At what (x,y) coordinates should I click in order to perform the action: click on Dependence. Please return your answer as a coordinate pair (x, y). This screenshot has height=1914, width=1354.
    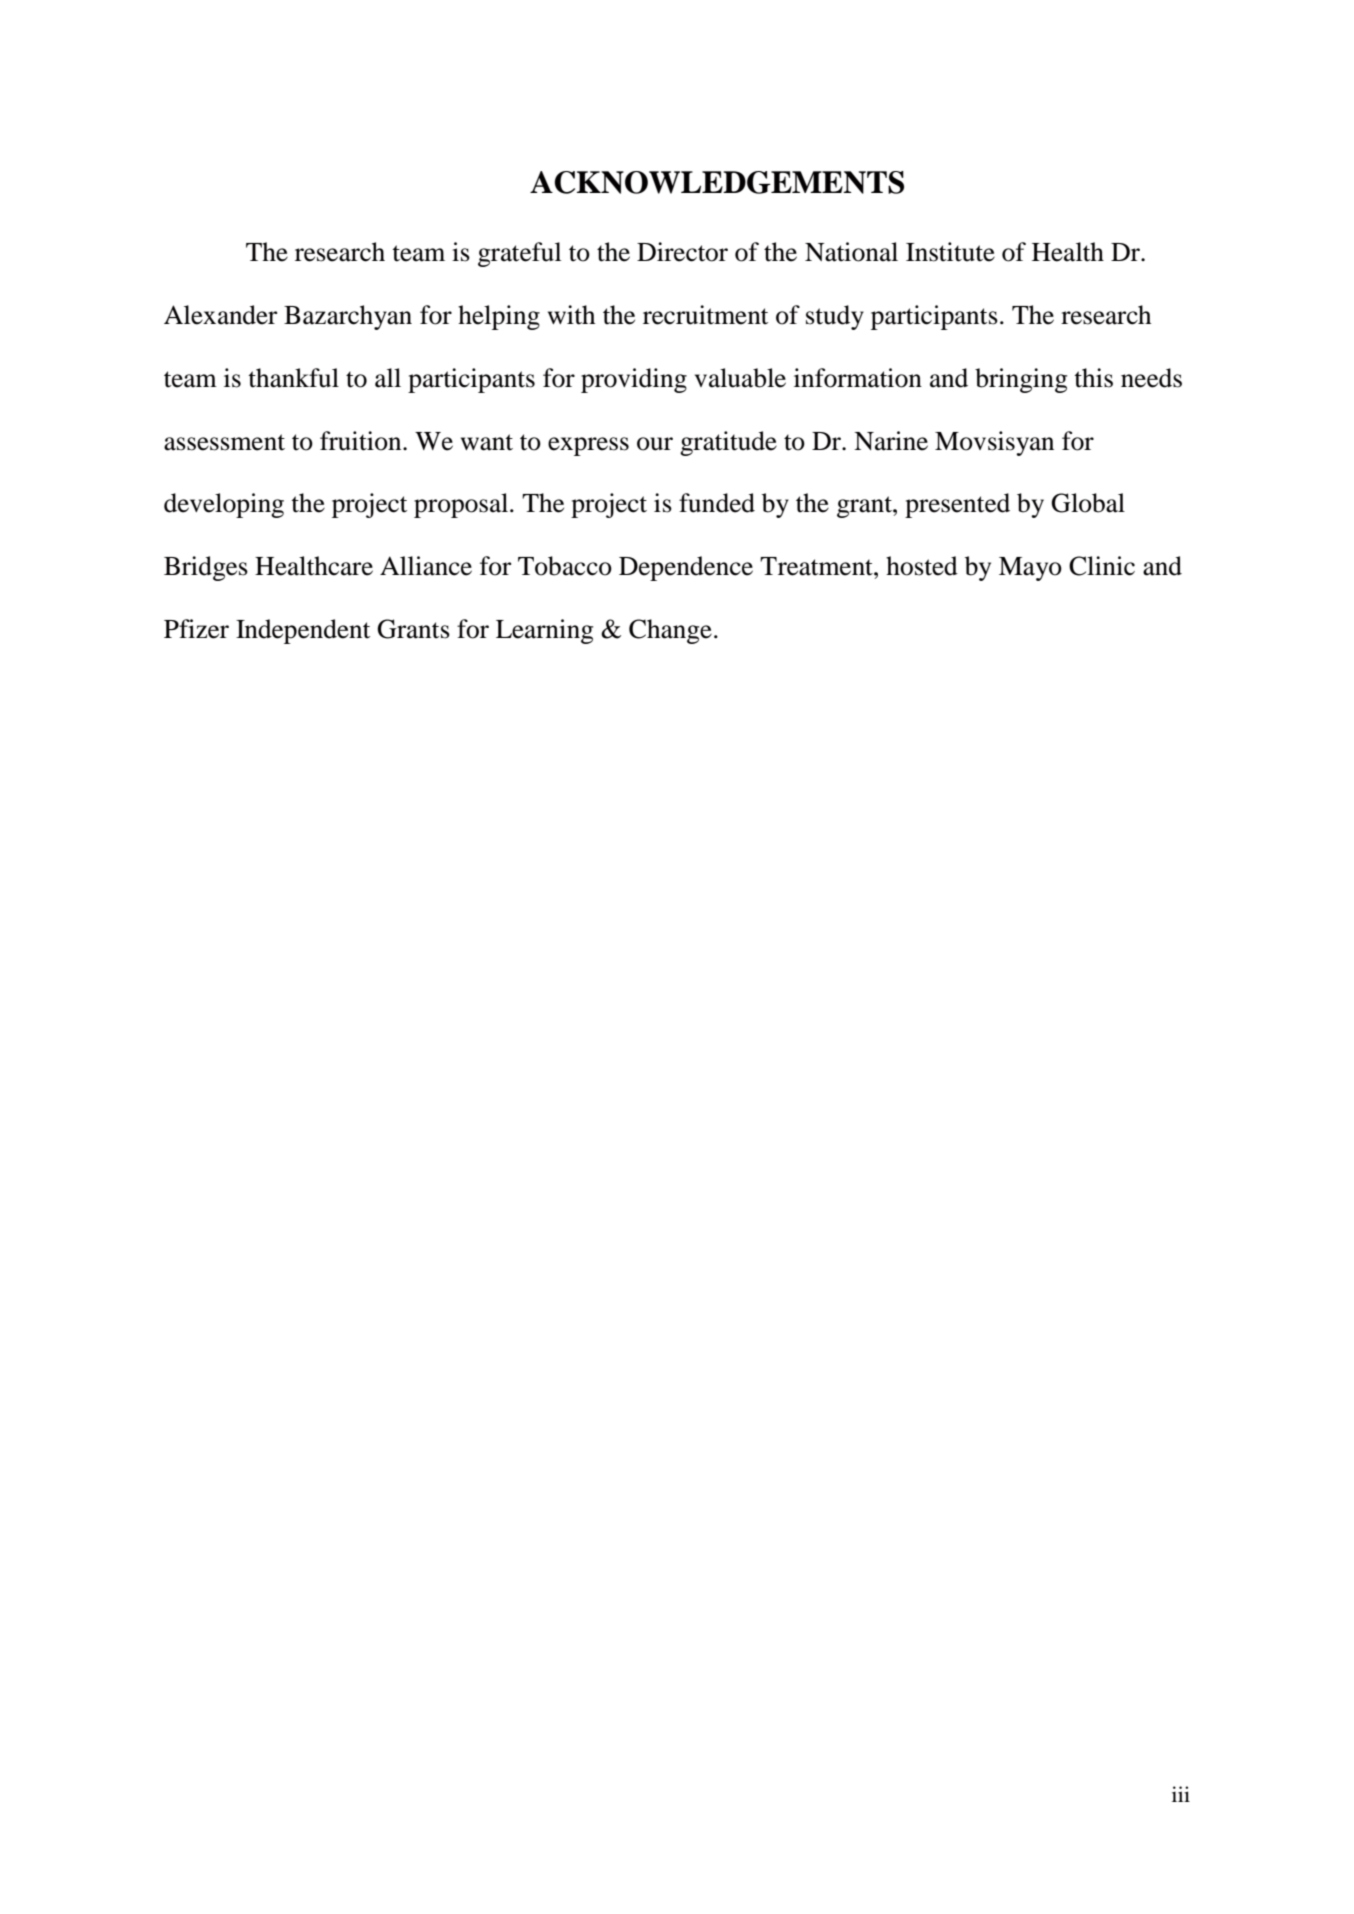
    Looking at the image, I should click on (686, 568).
